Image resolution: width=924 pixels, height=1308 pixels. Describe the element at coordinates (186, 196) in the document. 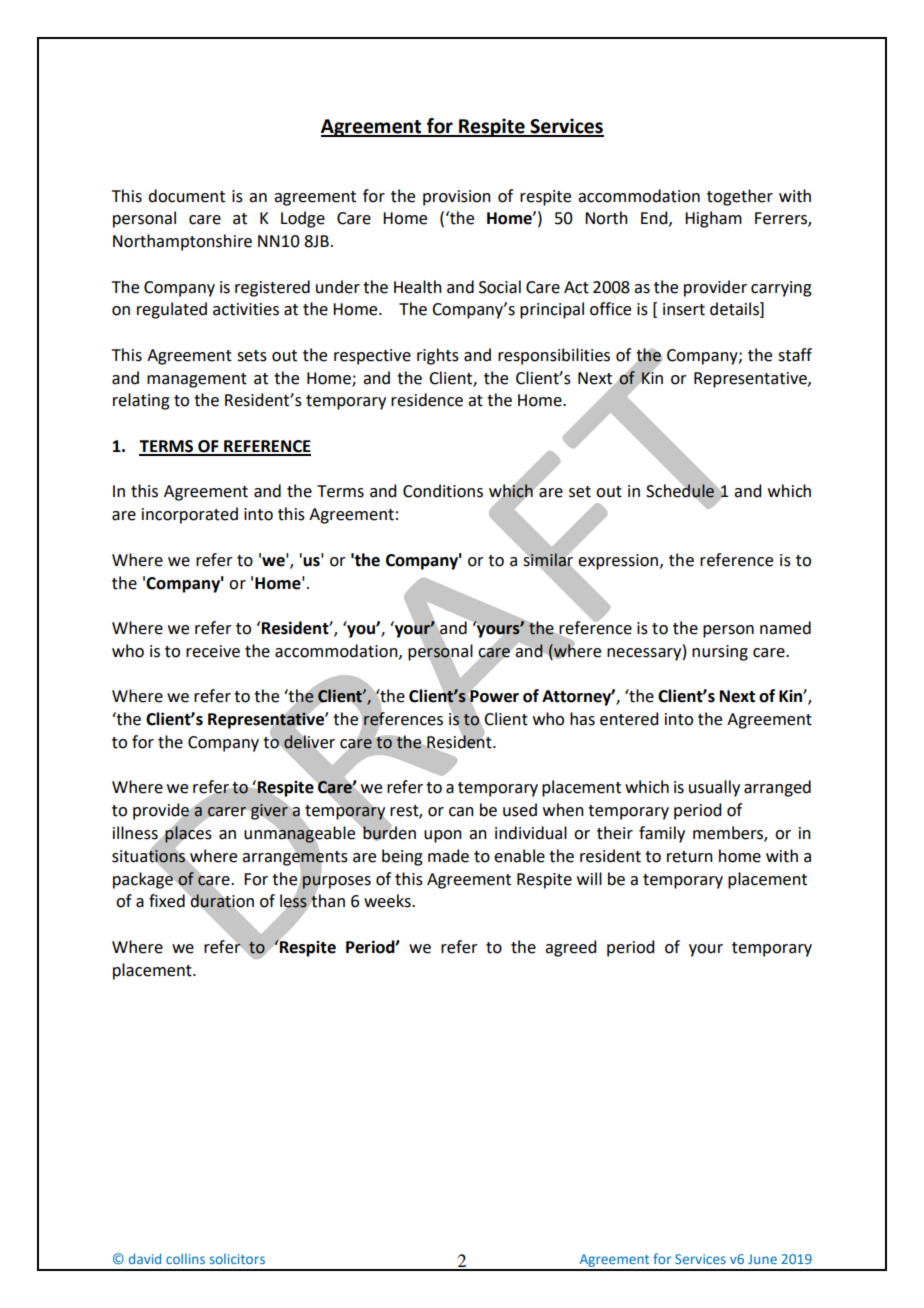

I see `document` at that location.
